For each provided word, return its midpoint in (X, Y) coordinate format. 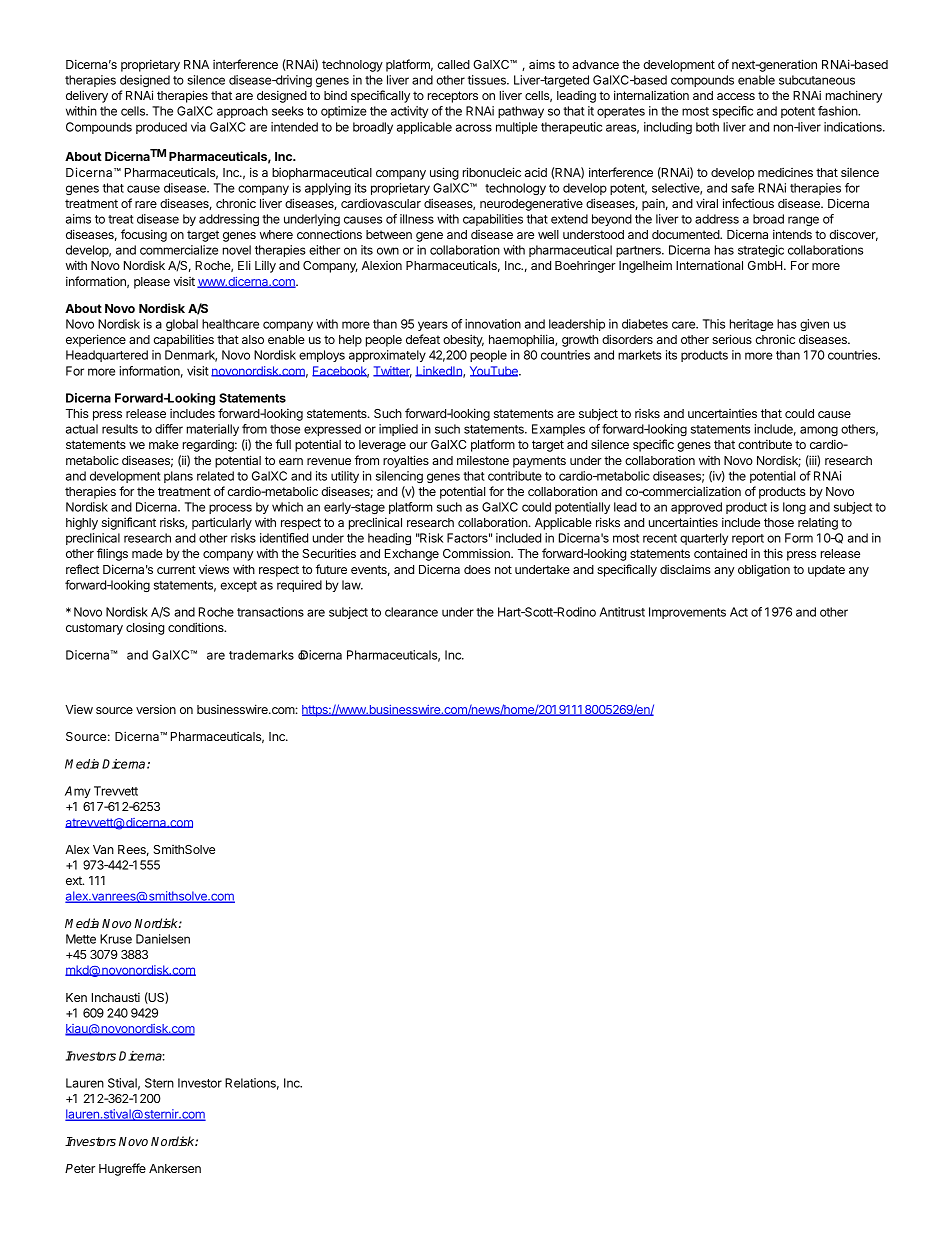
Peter (80, 1168)
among (819, 431)
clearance (411, 612)
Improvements (687, 613)
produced (161, 128)
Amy (78, 792)
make (164, 444)
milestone (483, 460)
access (736, 96)
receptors (453, 97)
